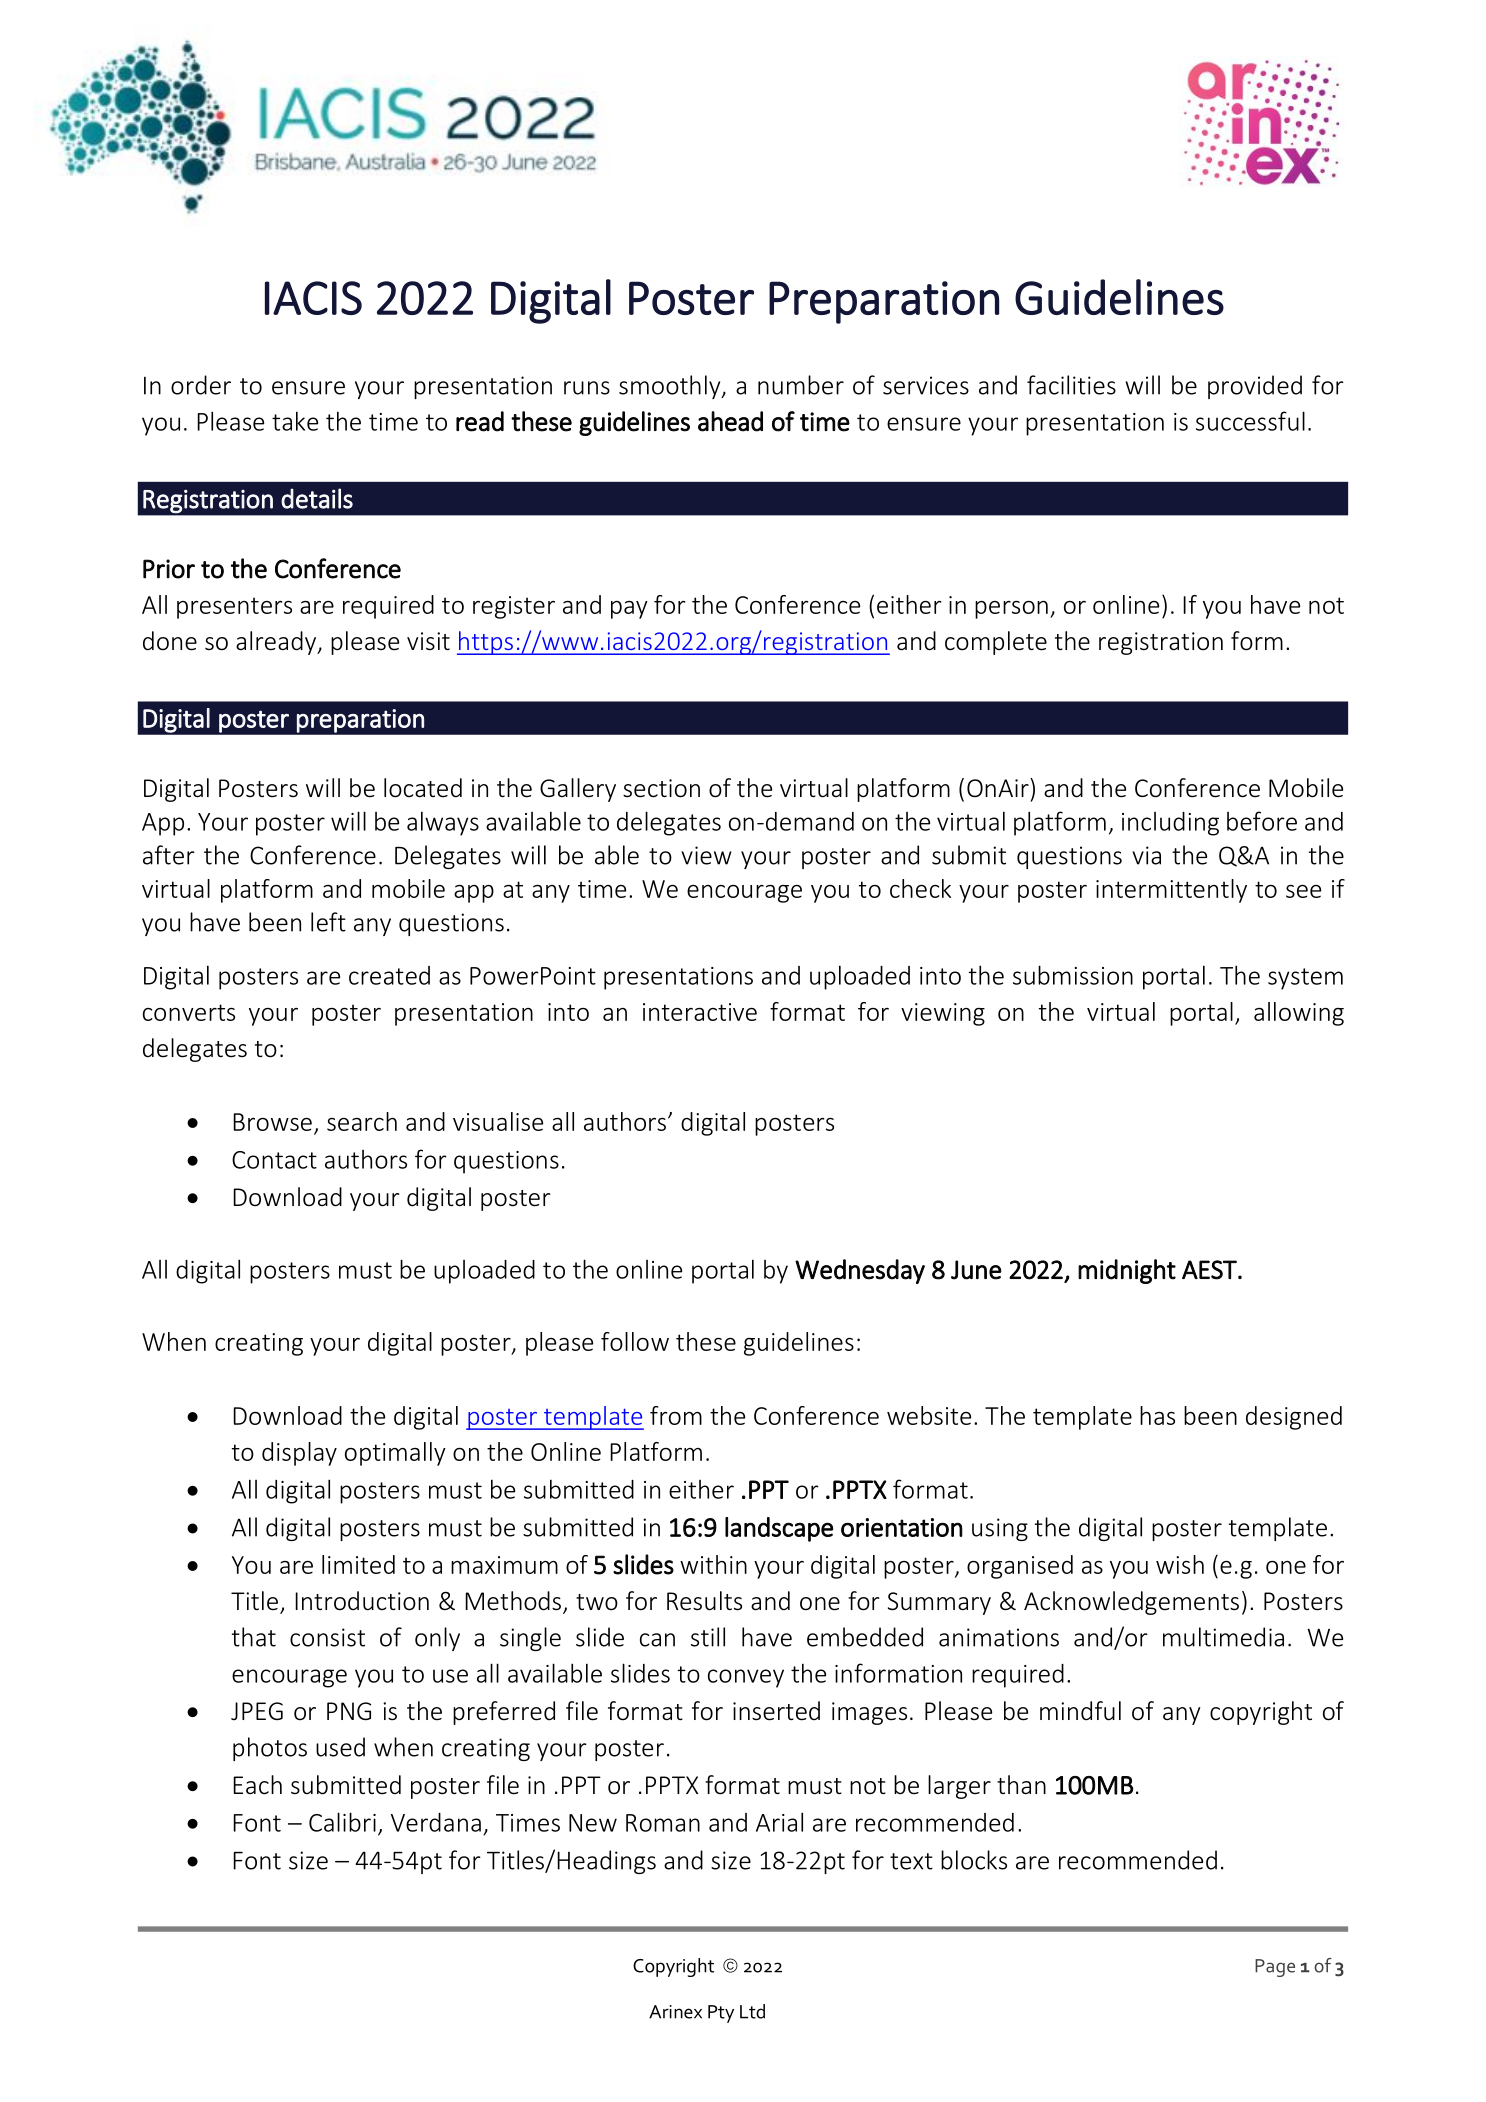 This screenshot has height=2102, width=1486. What do you see at coordinates (676, 1415) in the screenshot?
I see `from` at bounding box center [676, 1415].
